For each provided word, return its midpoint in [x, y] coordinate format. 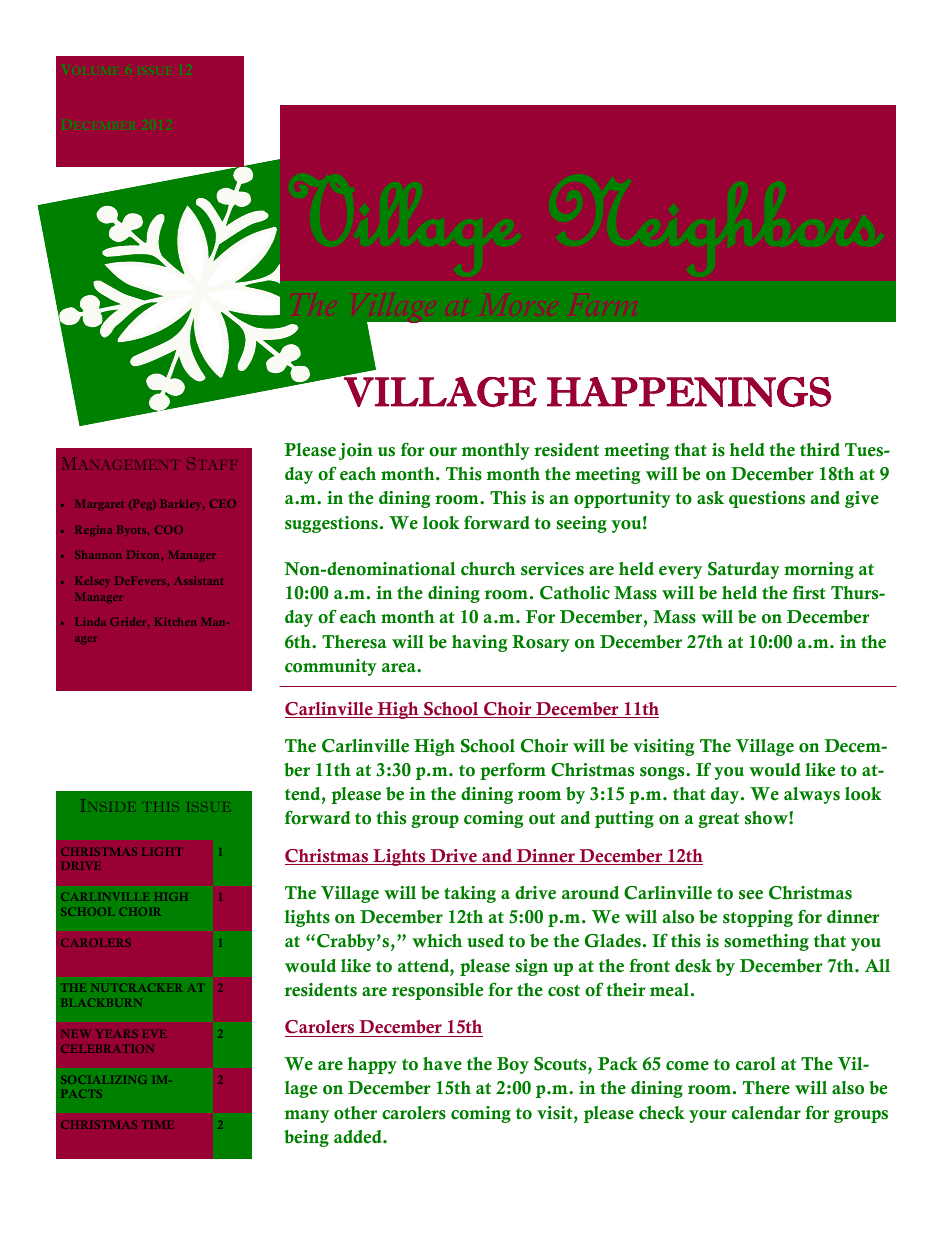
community [331, 667]
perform [513, 771]
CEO [223, 503]
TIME [159, 1125]
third [820, 449]
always [812, 795]
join [356, 451]
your [708, 1116]
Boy [513, 1065]
